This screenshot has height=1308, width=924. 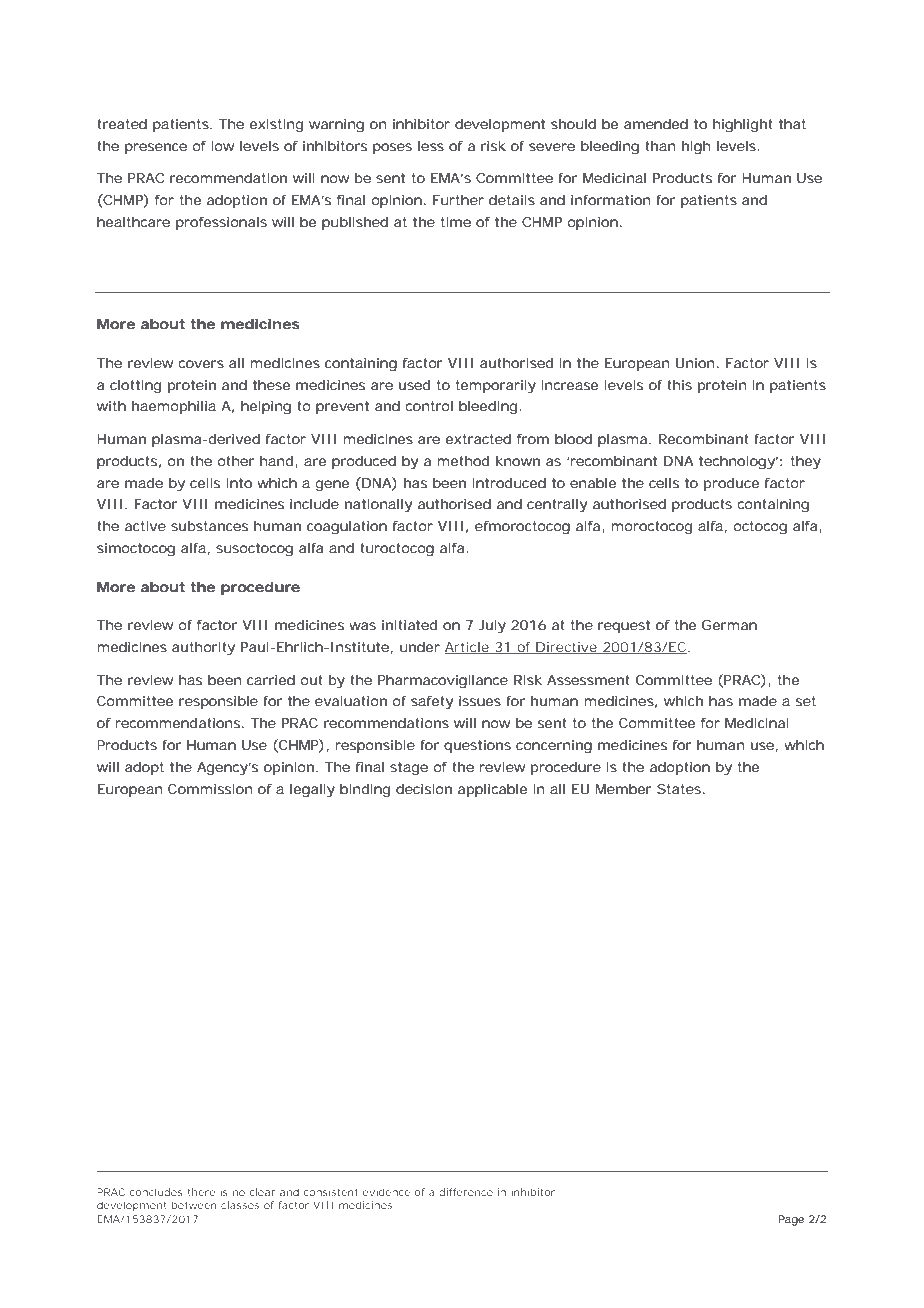 I want to click on difference, so click(x=466, y=1192).
